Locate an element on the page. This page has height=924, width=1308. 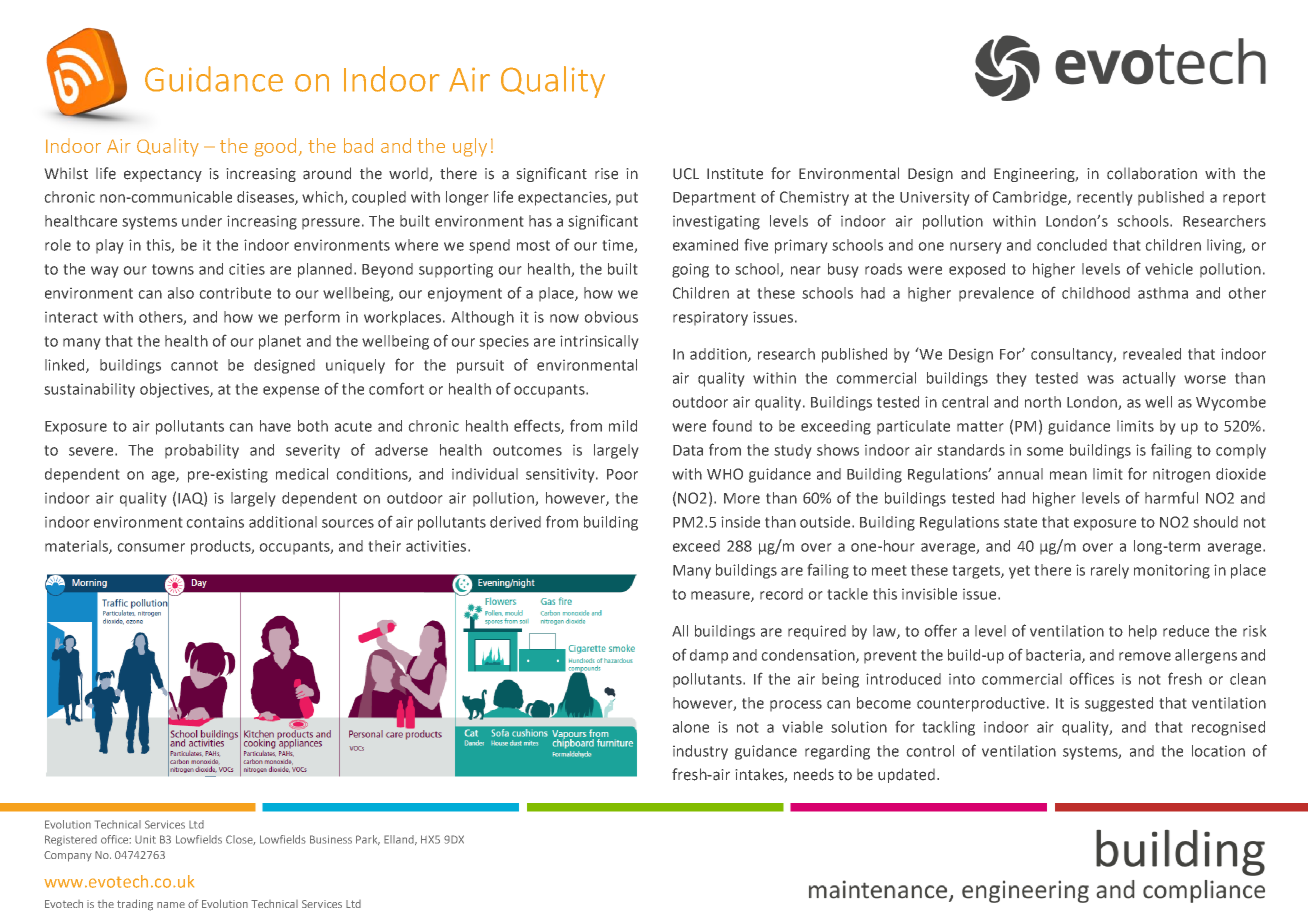
updated is located at coordinates (906, 775).
